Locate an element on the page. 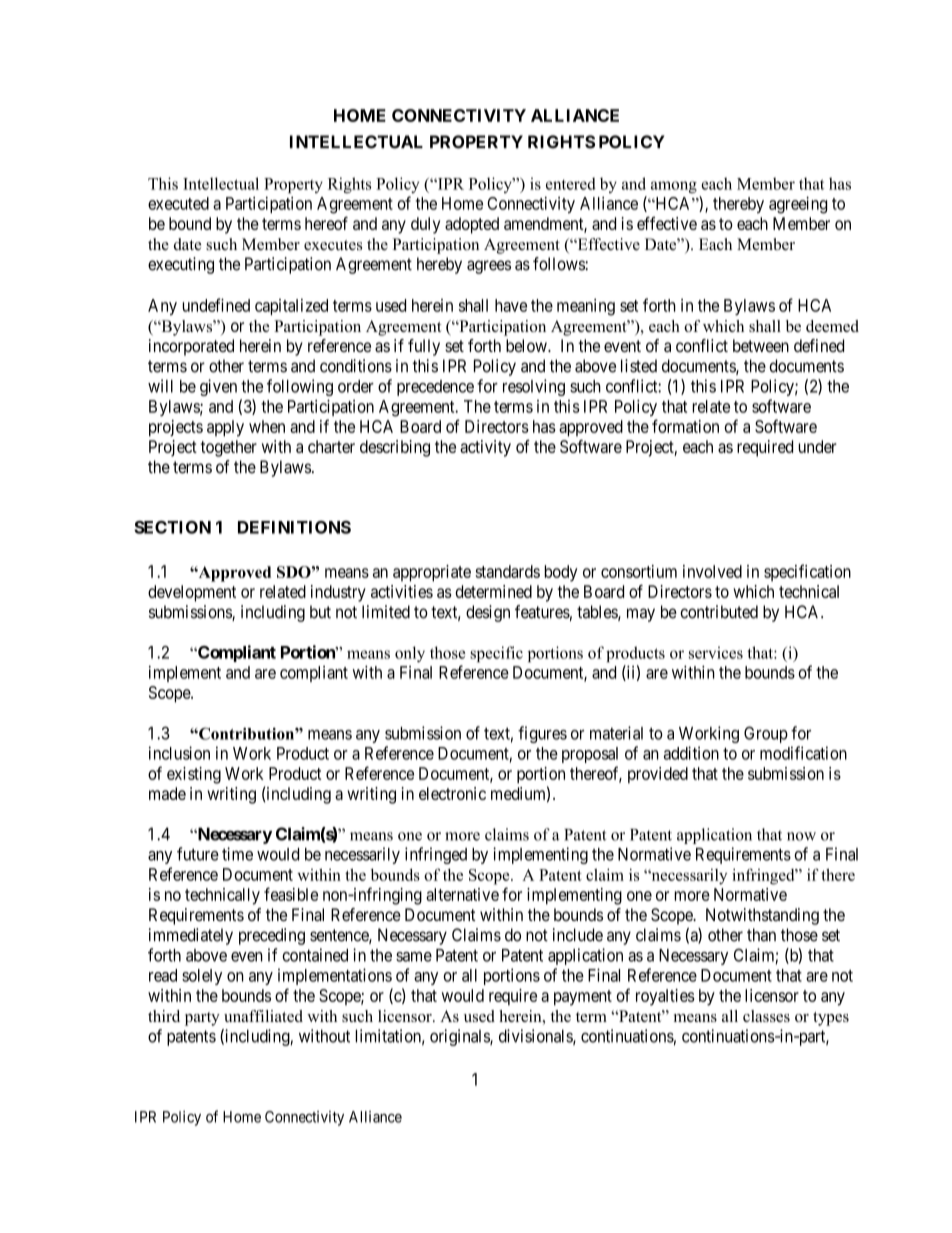 Image resolution: width=952 pixels, height=1233 pixels. apply is located at coordinates (225, 428).
